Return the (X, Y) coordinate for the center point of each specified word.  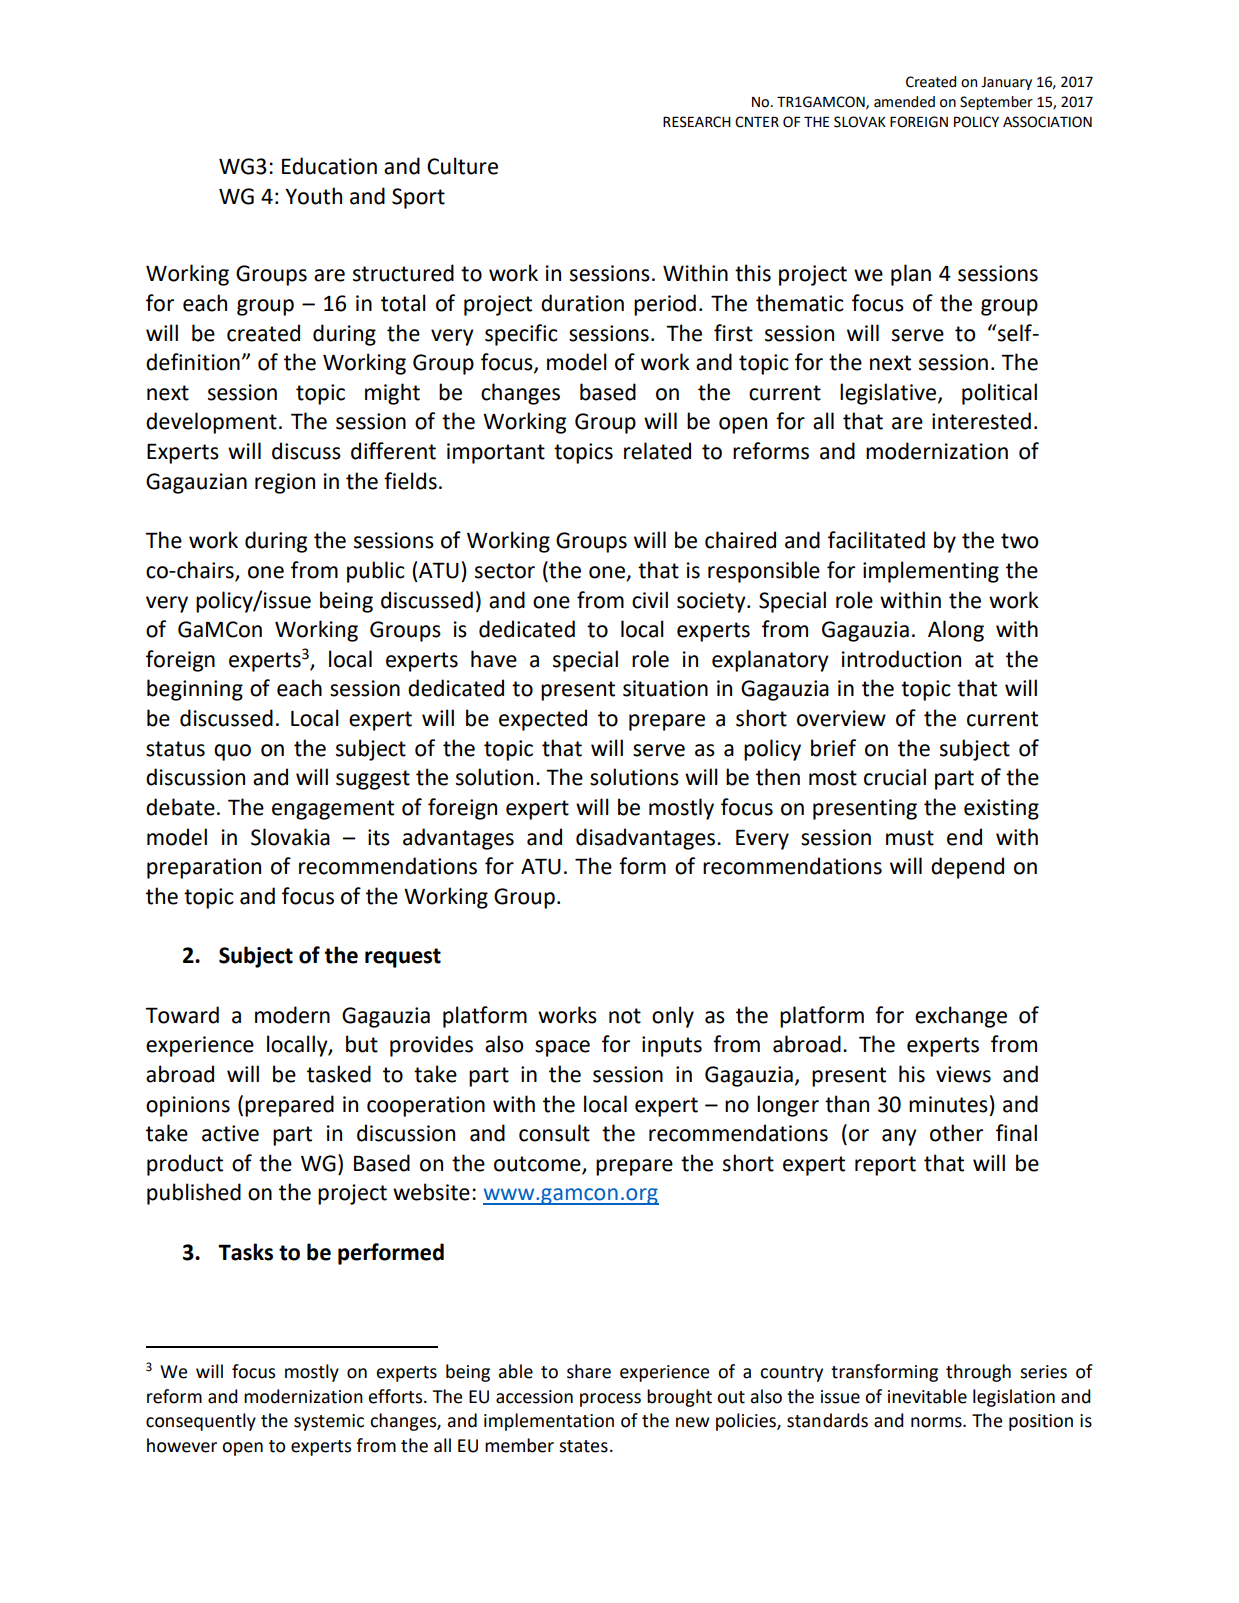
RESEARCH (697, 122)
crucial (895, 777)
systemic (329, 1422)
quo (232, 752)
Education (329, 166)
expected (543, 720)
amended (904, 102)
